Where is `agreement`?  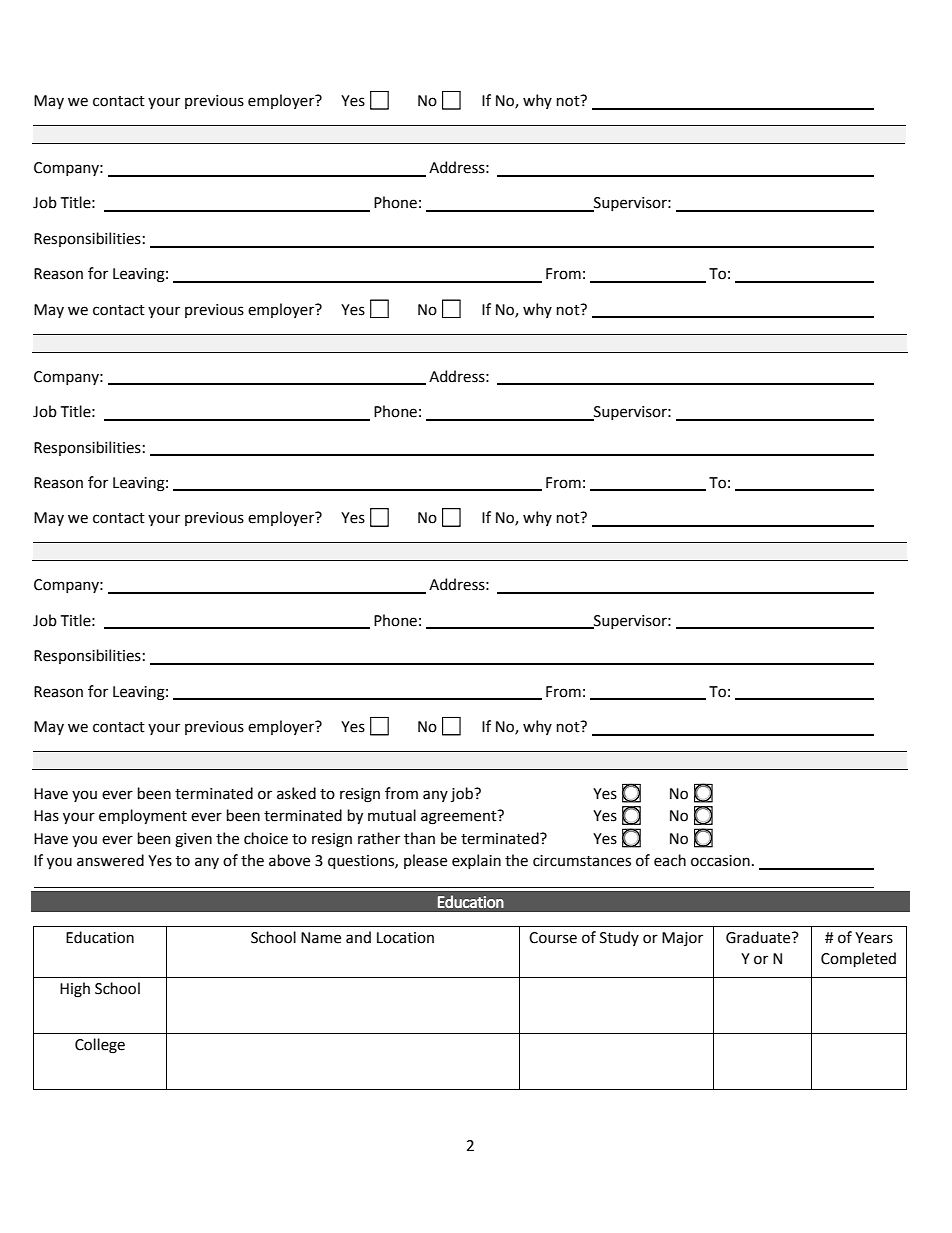
agreement is located at coordinates (460, 817).
